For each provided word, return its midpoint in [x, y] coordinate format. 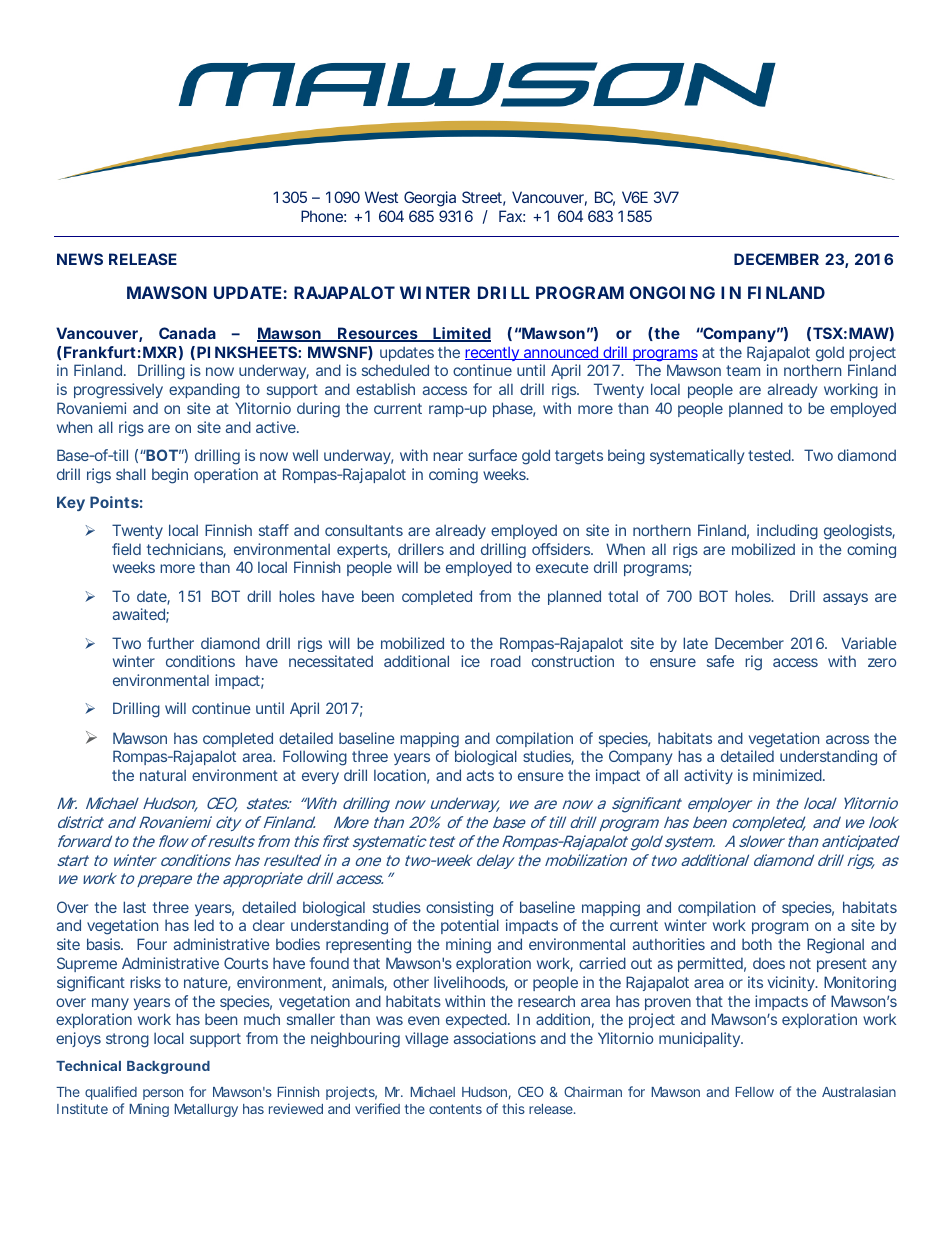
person [163, 1094]
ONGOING [672, 292]
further [170, 643]
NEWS [80, 259]
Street [483, 198]
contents [455, 1109]
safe [720, 661]
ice [470, 661]
